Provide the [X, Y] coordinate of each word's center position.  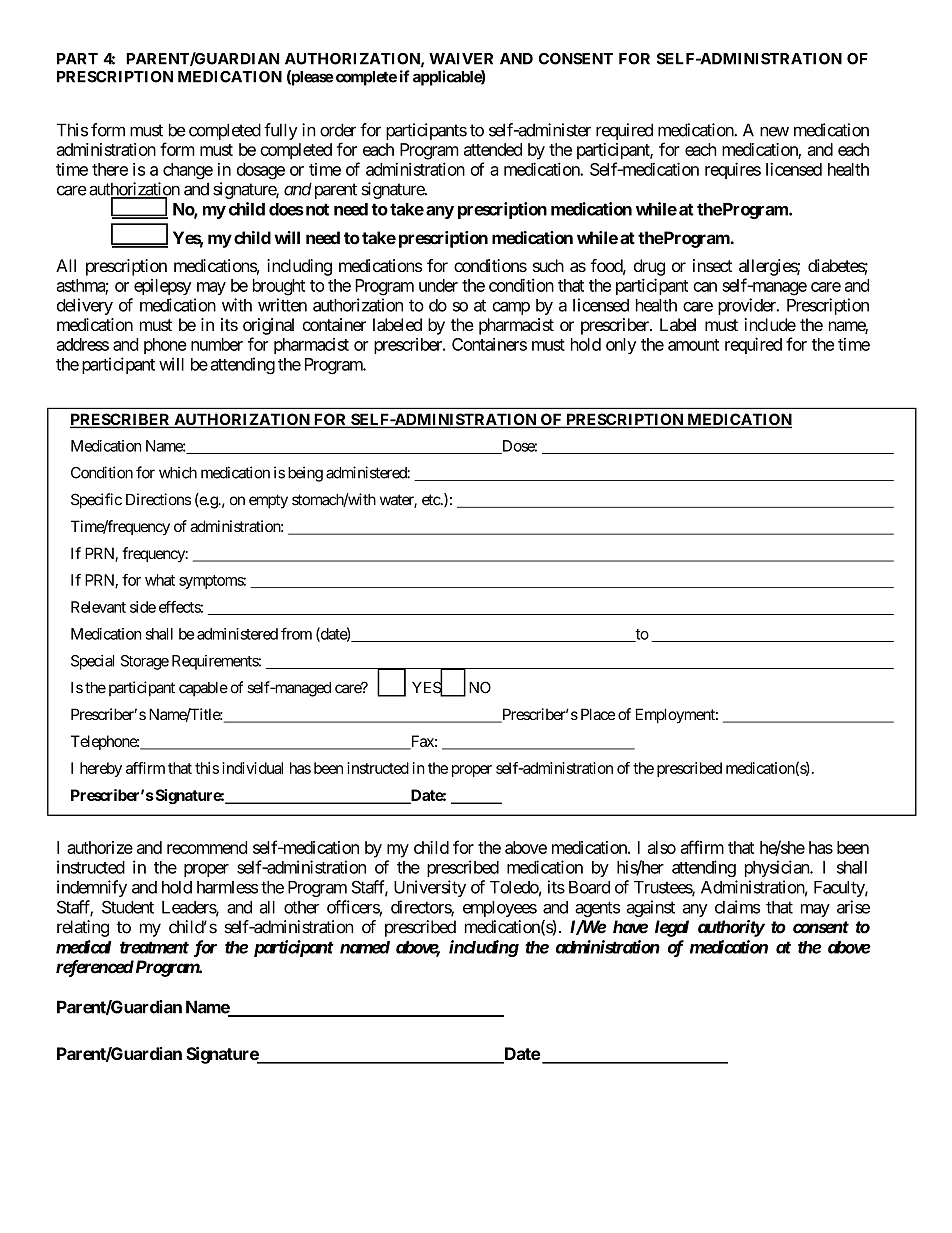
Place [598, 714]
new [774, 131]
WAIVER [461, 59]
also [662, 847]
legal [672, 928]
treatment [154, 947]
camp [511, 308]
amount [693, 345]
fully [281, 131]
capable [203, 689]
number [217, 344]
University [430, 888]
